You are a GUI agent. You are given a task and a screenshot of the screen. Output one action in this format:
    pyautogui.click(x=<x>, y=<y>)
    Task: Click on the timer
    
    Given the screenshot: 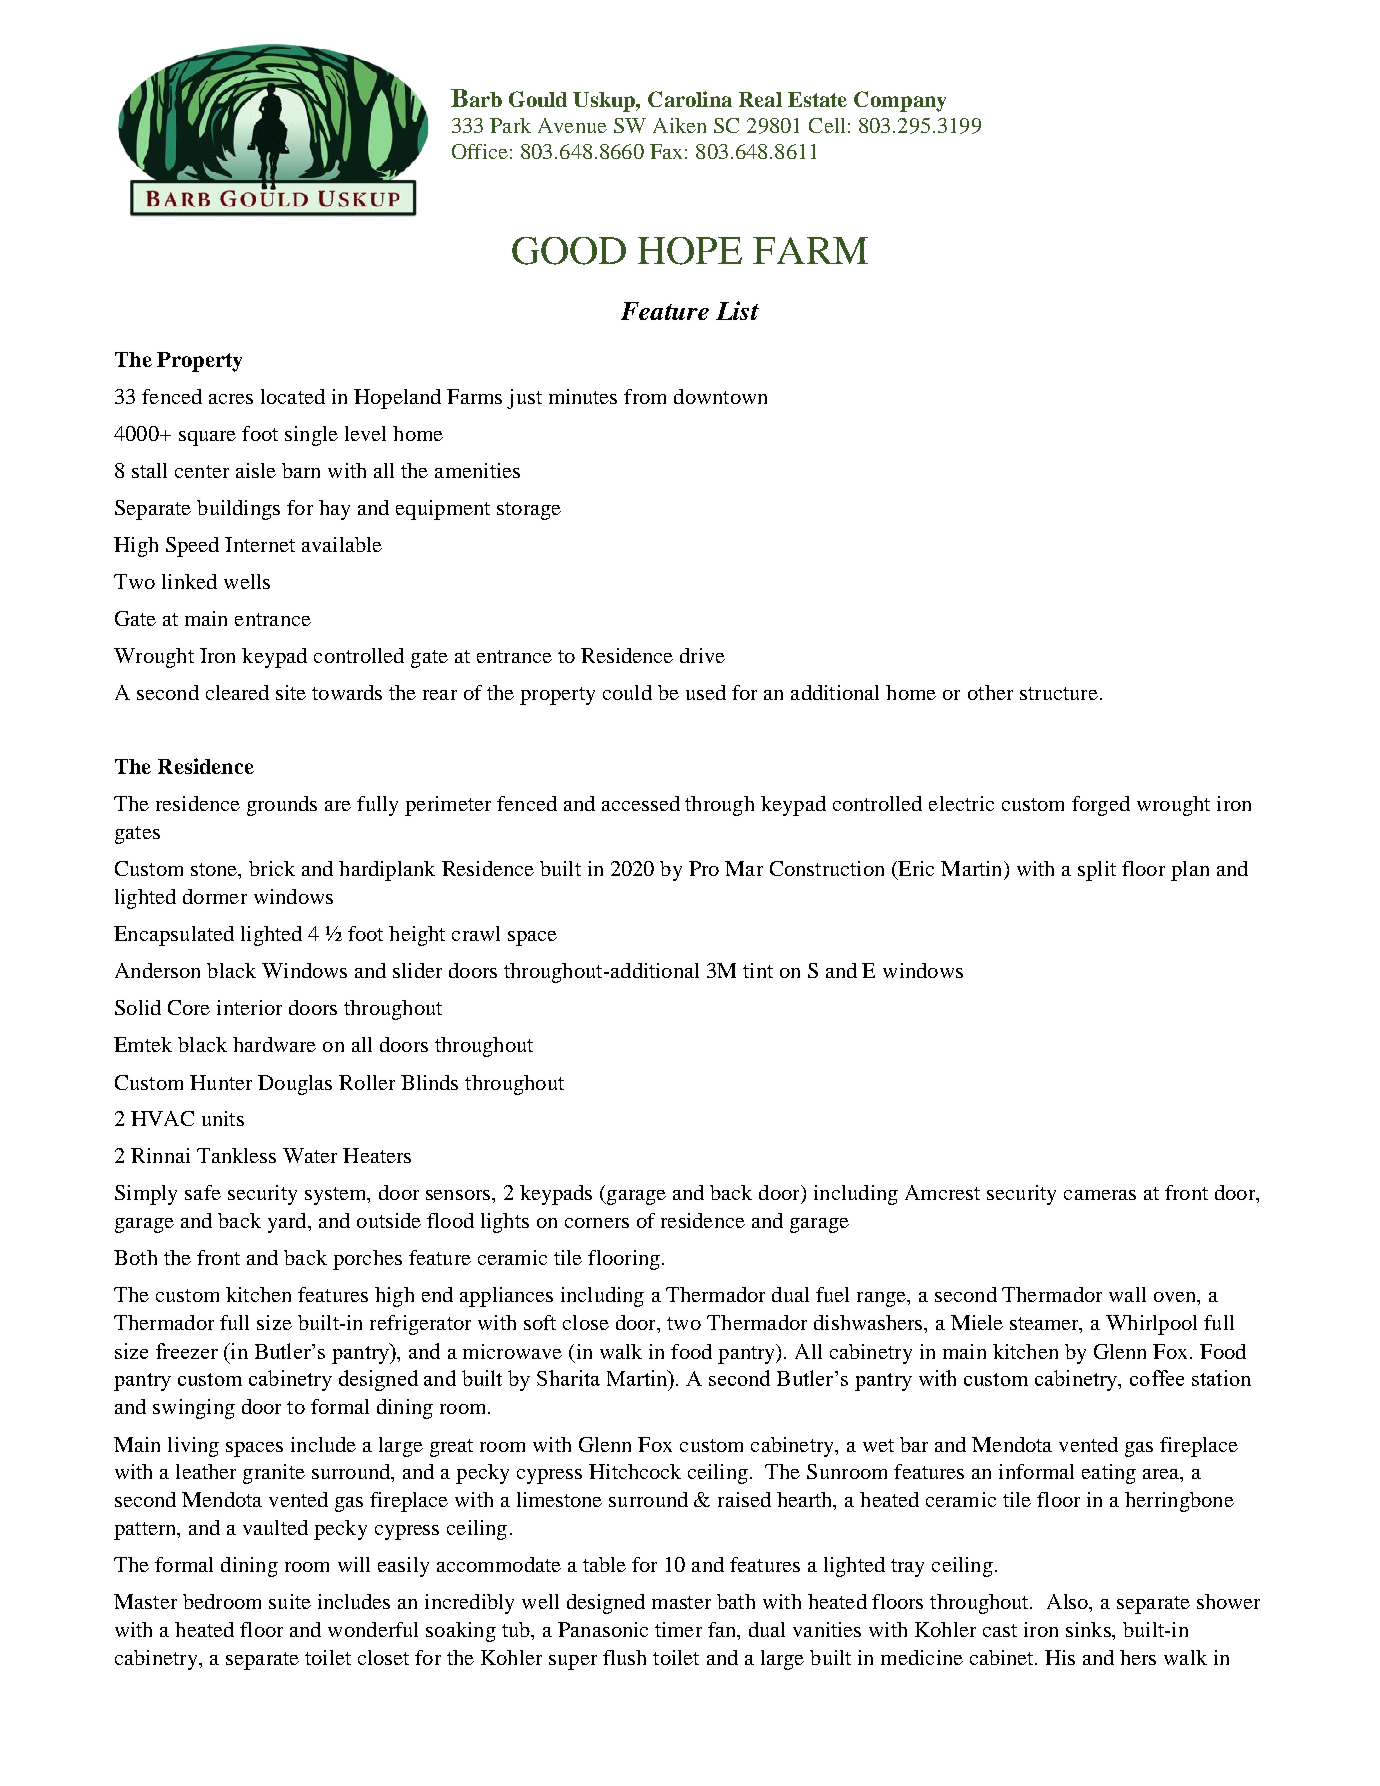 What is the action you would take?
    pyautogui.click(x=678, y=1629)
